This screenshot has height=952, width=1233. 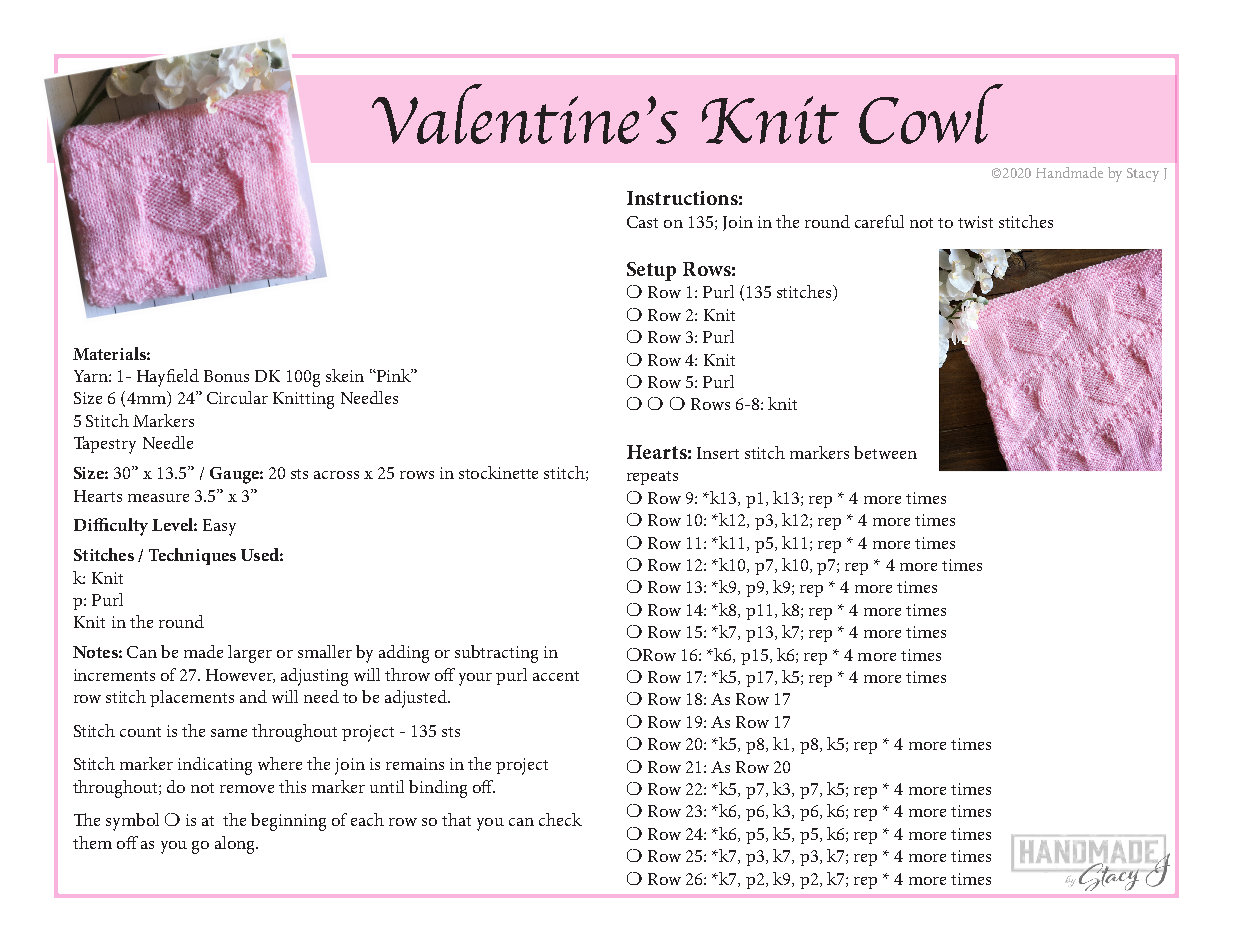 What do you see at coordinates (652, 478) in the screenshot?
I see `repeats` at bounding box center [652, 478].
